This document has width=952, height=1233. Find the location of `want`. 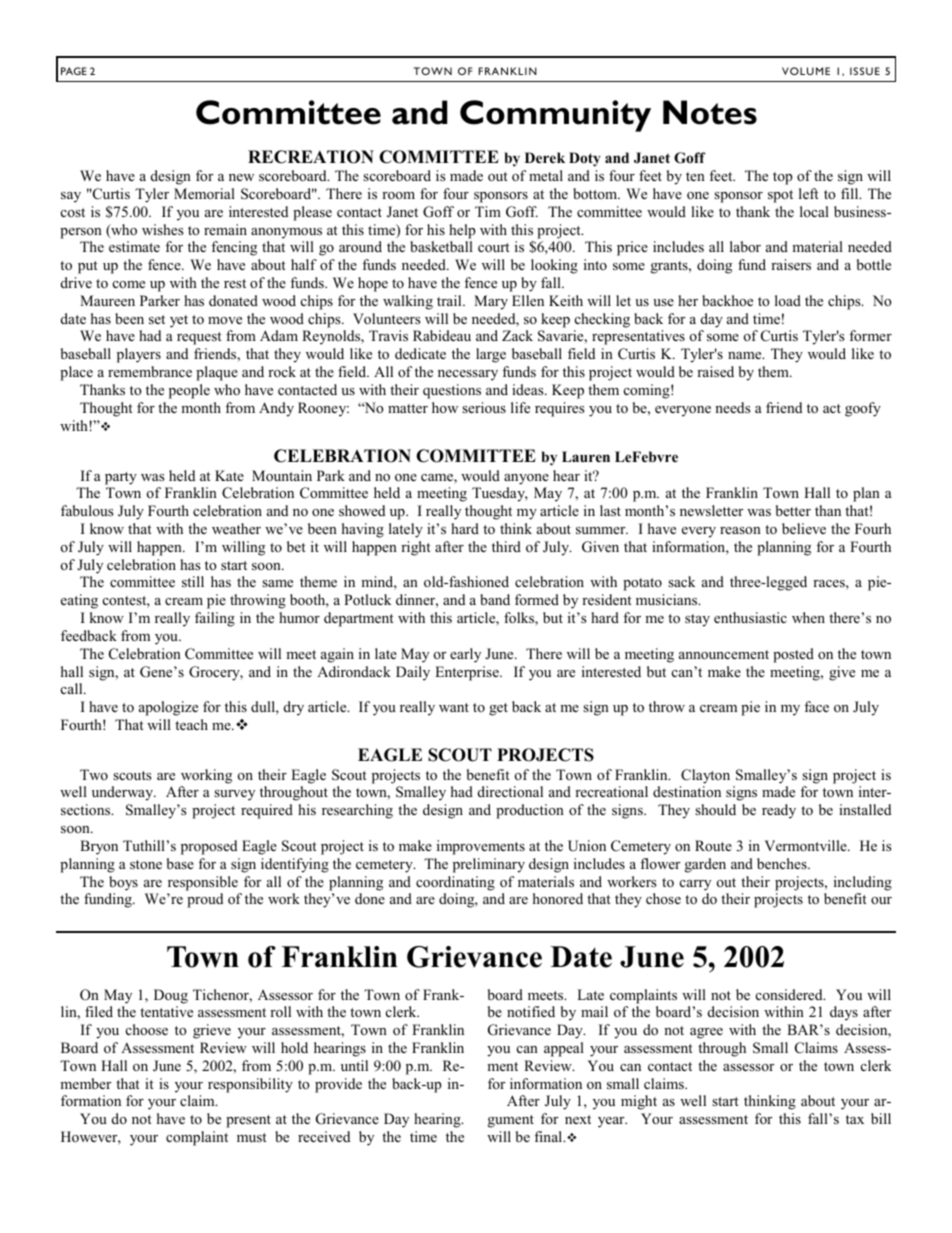

want is located at coordinates (454, 707).
